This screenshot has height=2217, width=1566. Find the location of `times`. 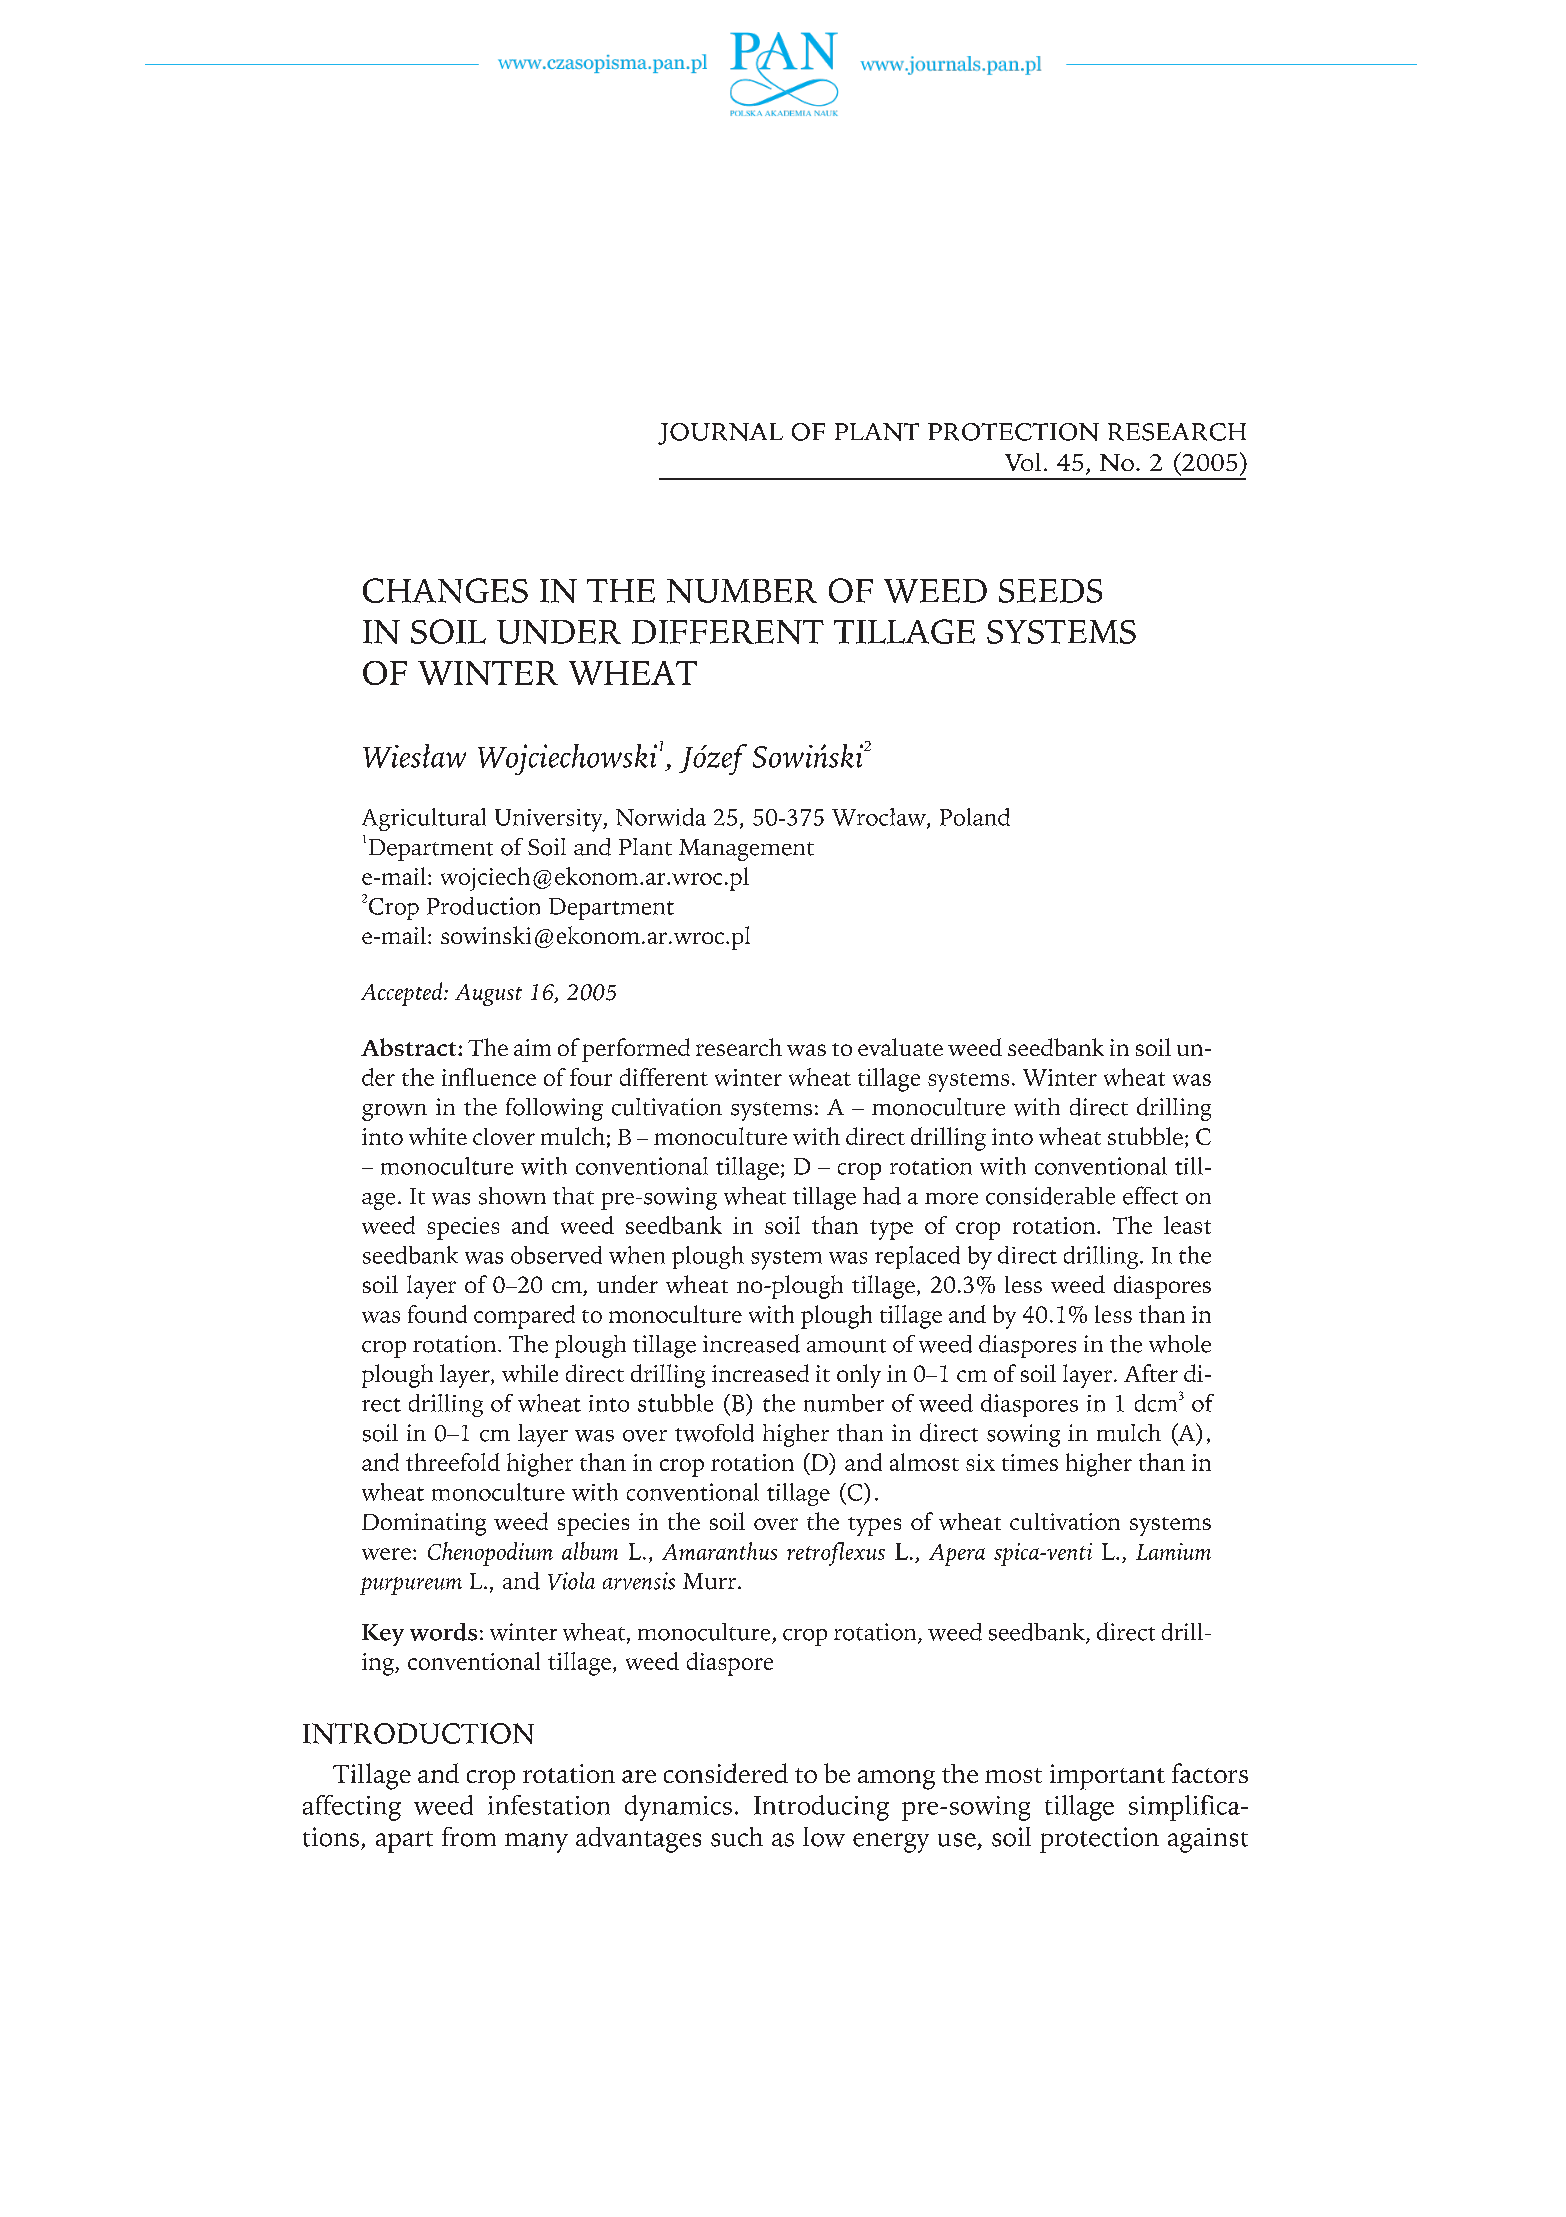

times is located at coordinates (1030, 1462).
